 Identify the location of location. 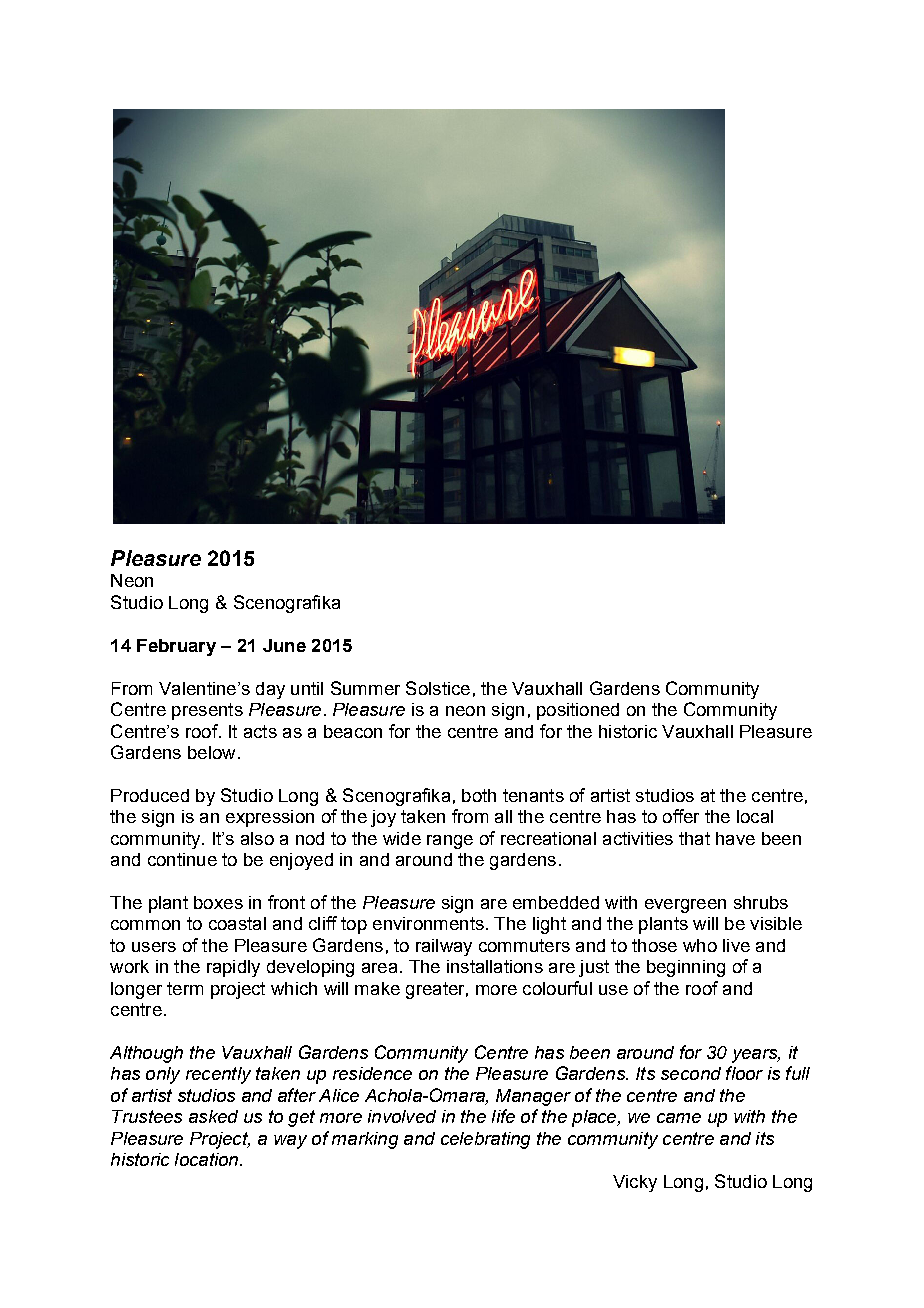
(208, 1159).
